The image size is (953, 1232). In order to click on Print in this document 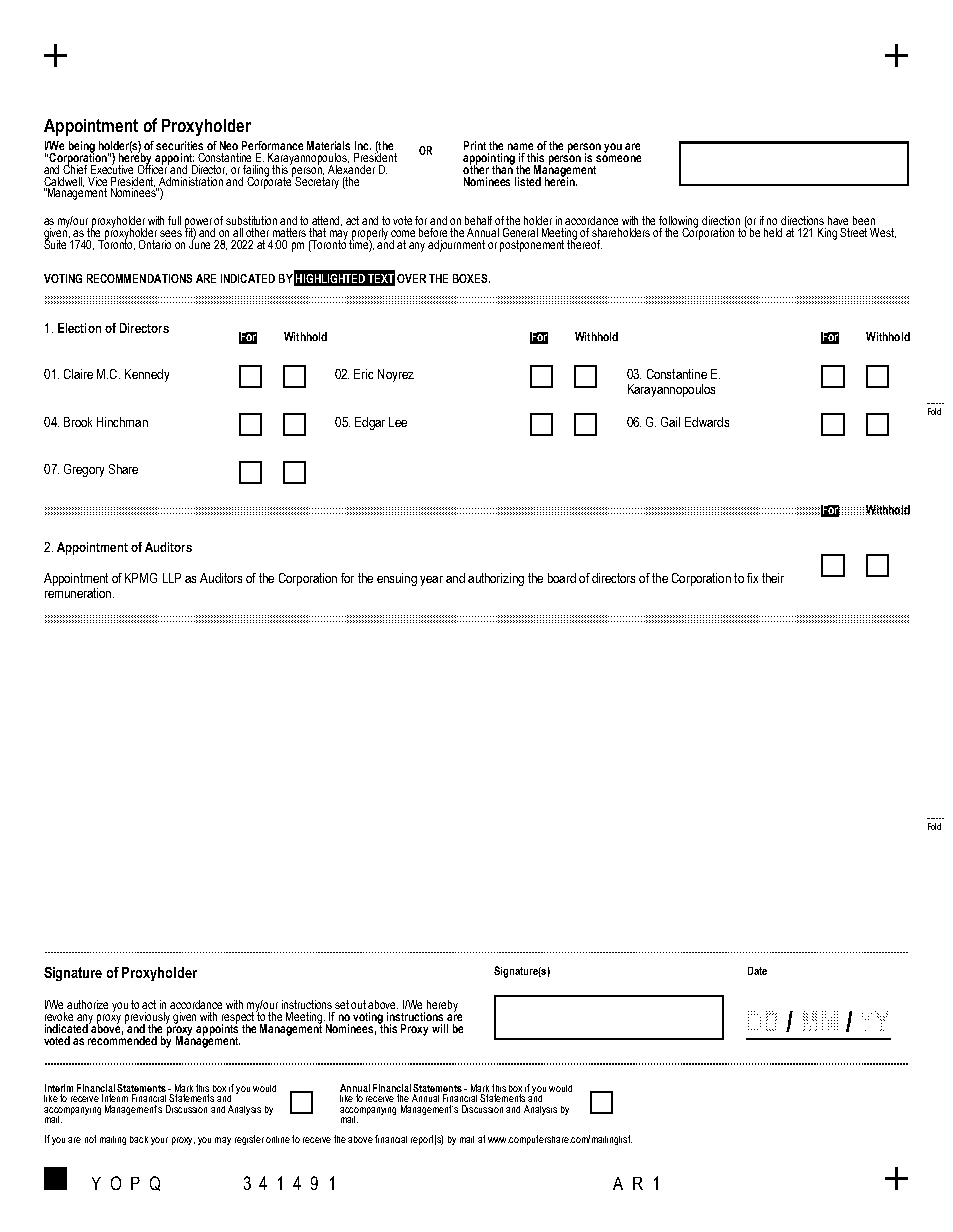, I will do `click(475, 145)`.
